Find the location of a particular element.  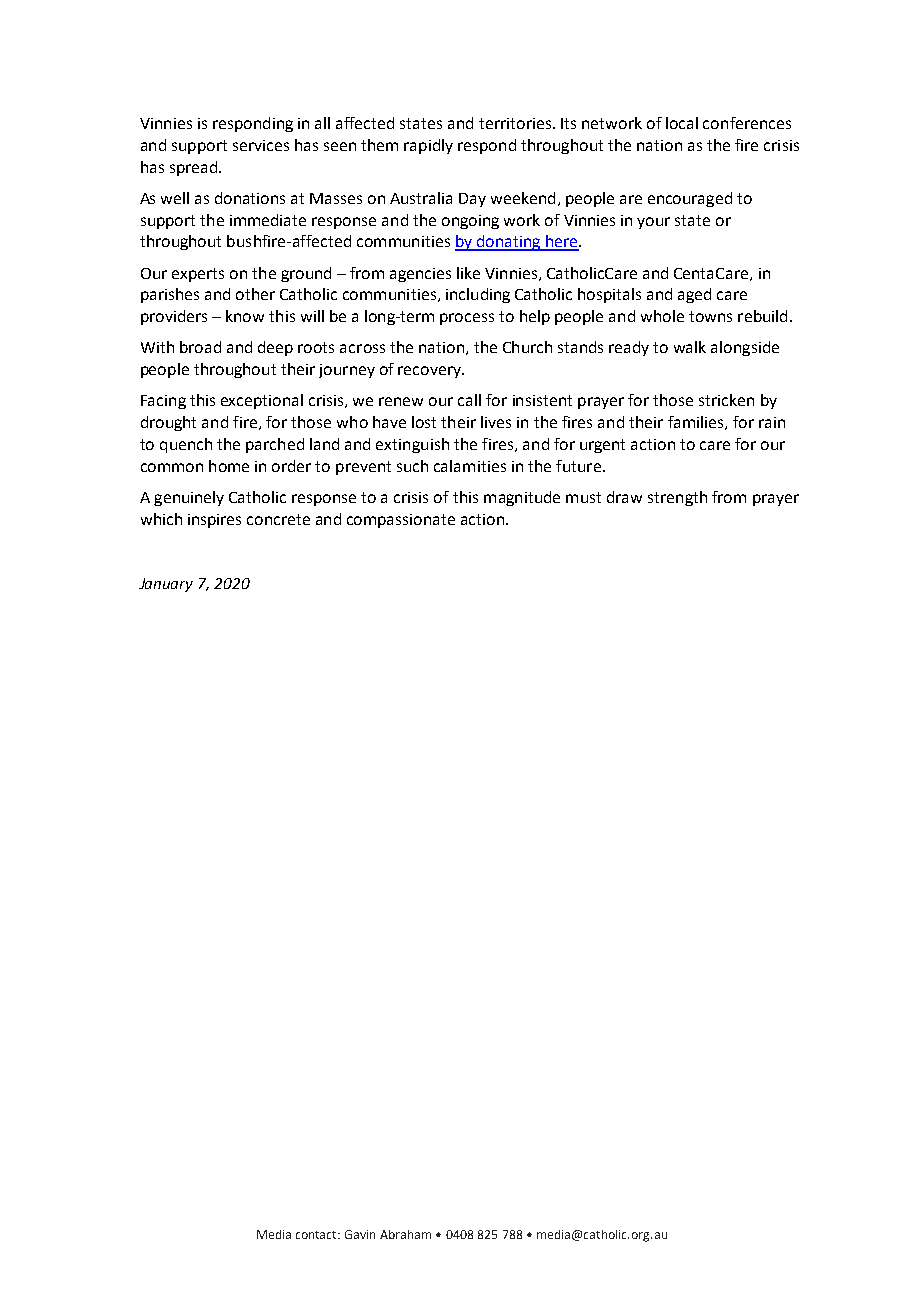

Gavin is located at coordinates (360, 1234).
